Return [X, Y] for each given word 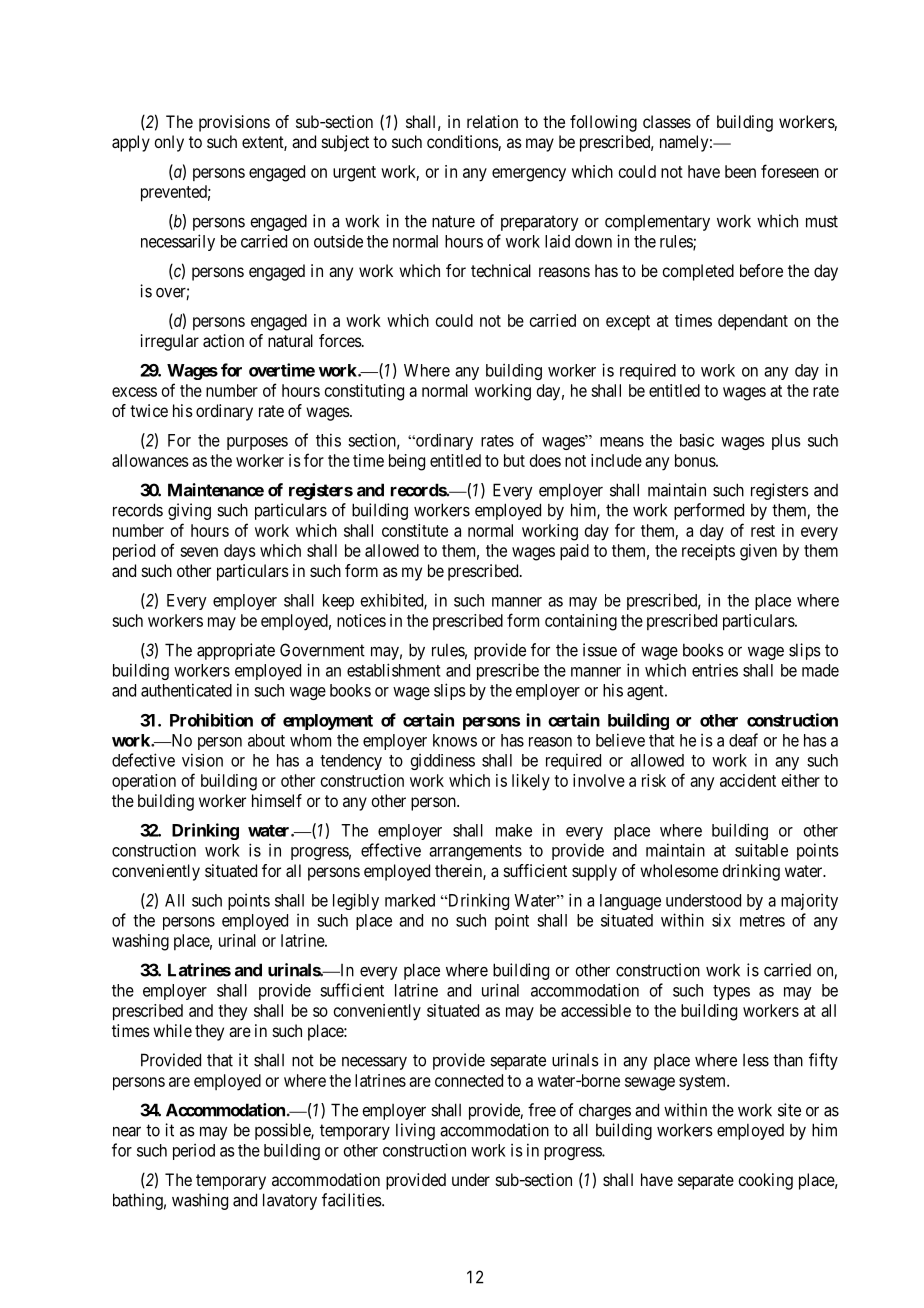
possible [283, 1131]
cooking [765, 1181]
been [740, 171]
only [169, 143]
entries [715, 670]
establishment [394, 670]
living [415, 1131]
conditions [463, 143]
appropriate [236, 651]
